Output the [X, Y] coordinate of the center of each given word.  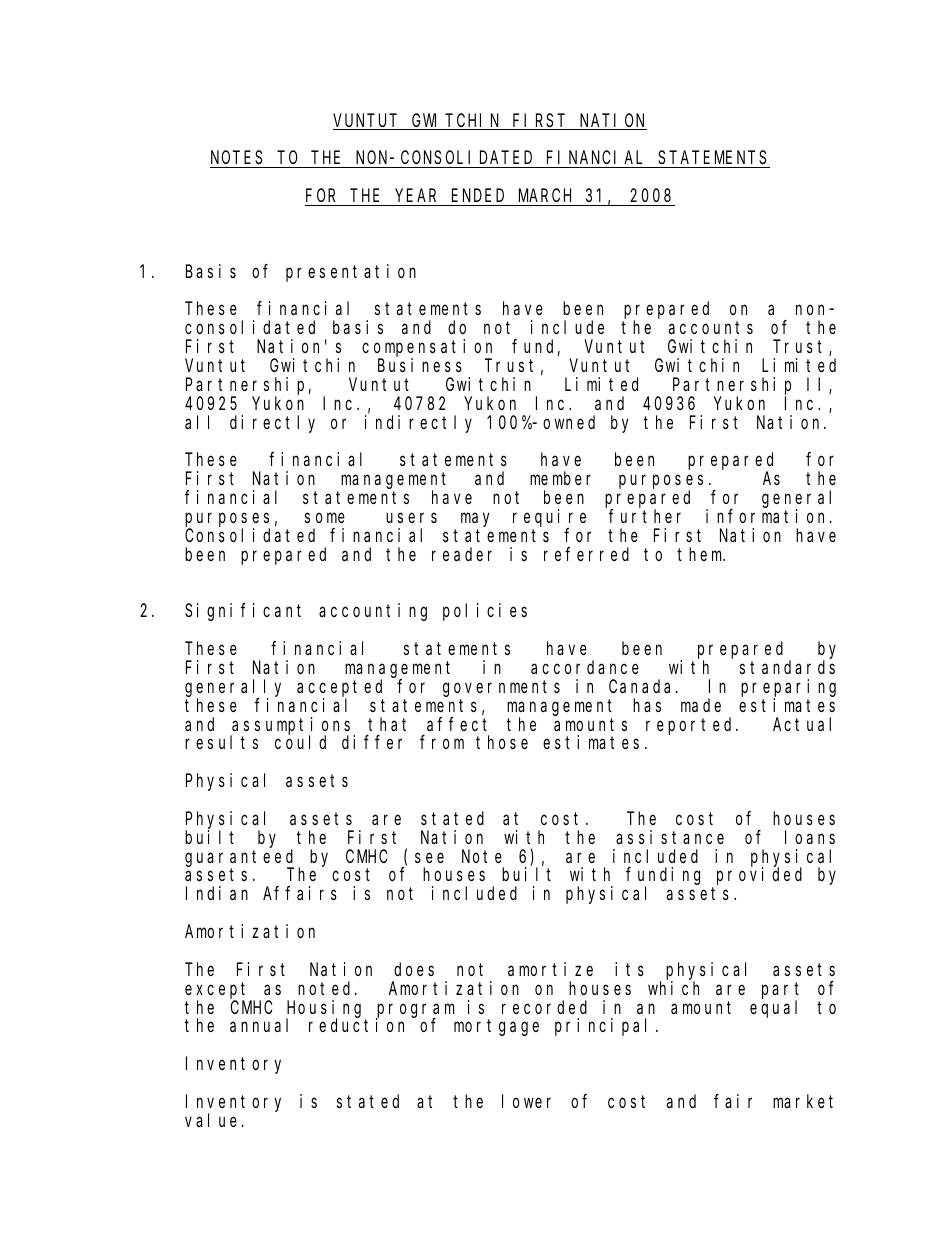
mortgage [496, 1028]
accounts [711, 328]
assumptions [292, 726]
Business [420, 365]
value [211, 1120]
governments [501, 688]
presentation [351, 273]
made [701, 705]
